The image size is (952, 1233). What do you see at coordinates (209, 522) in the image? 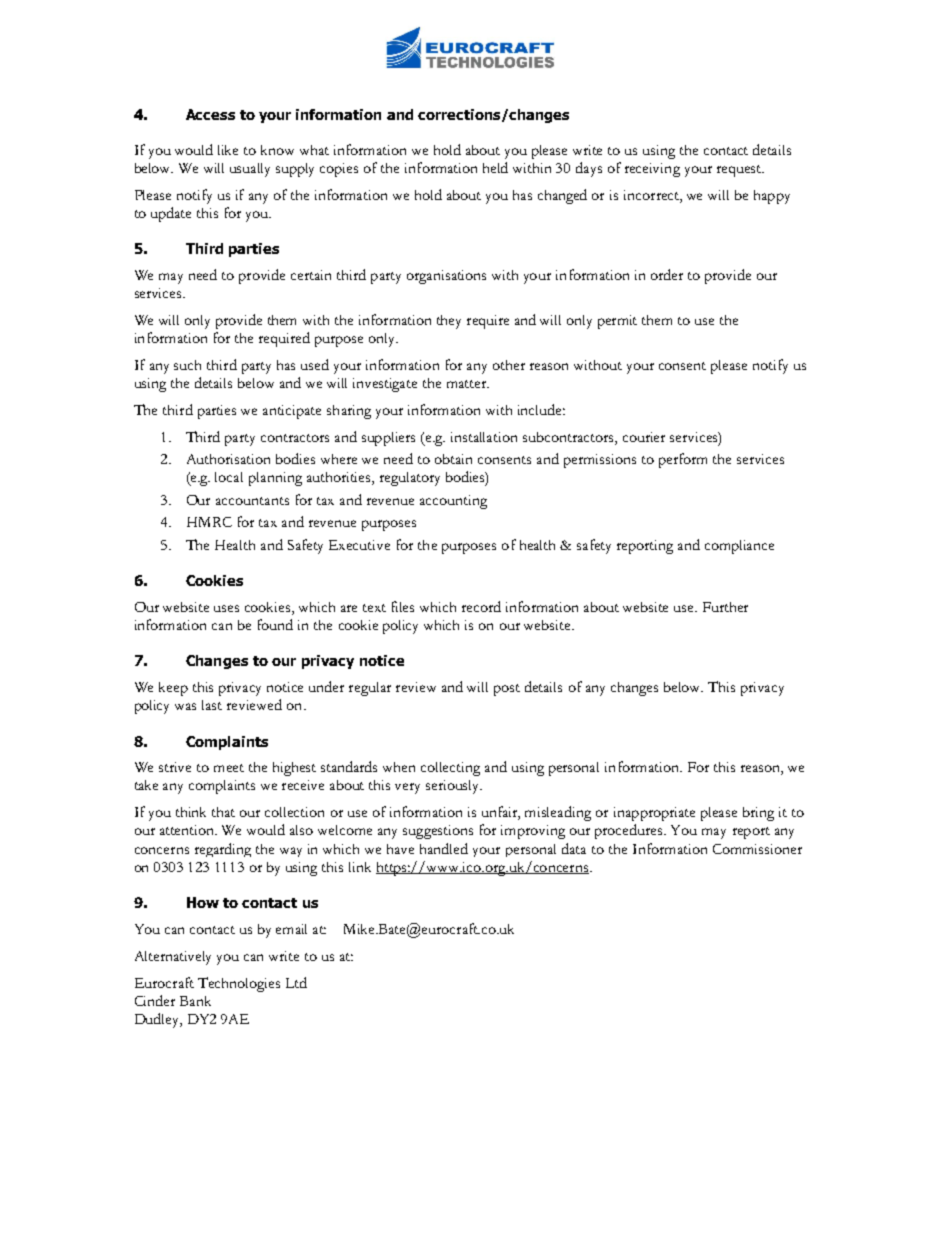
I see `HMRC` at bounding box center [209, 522].
